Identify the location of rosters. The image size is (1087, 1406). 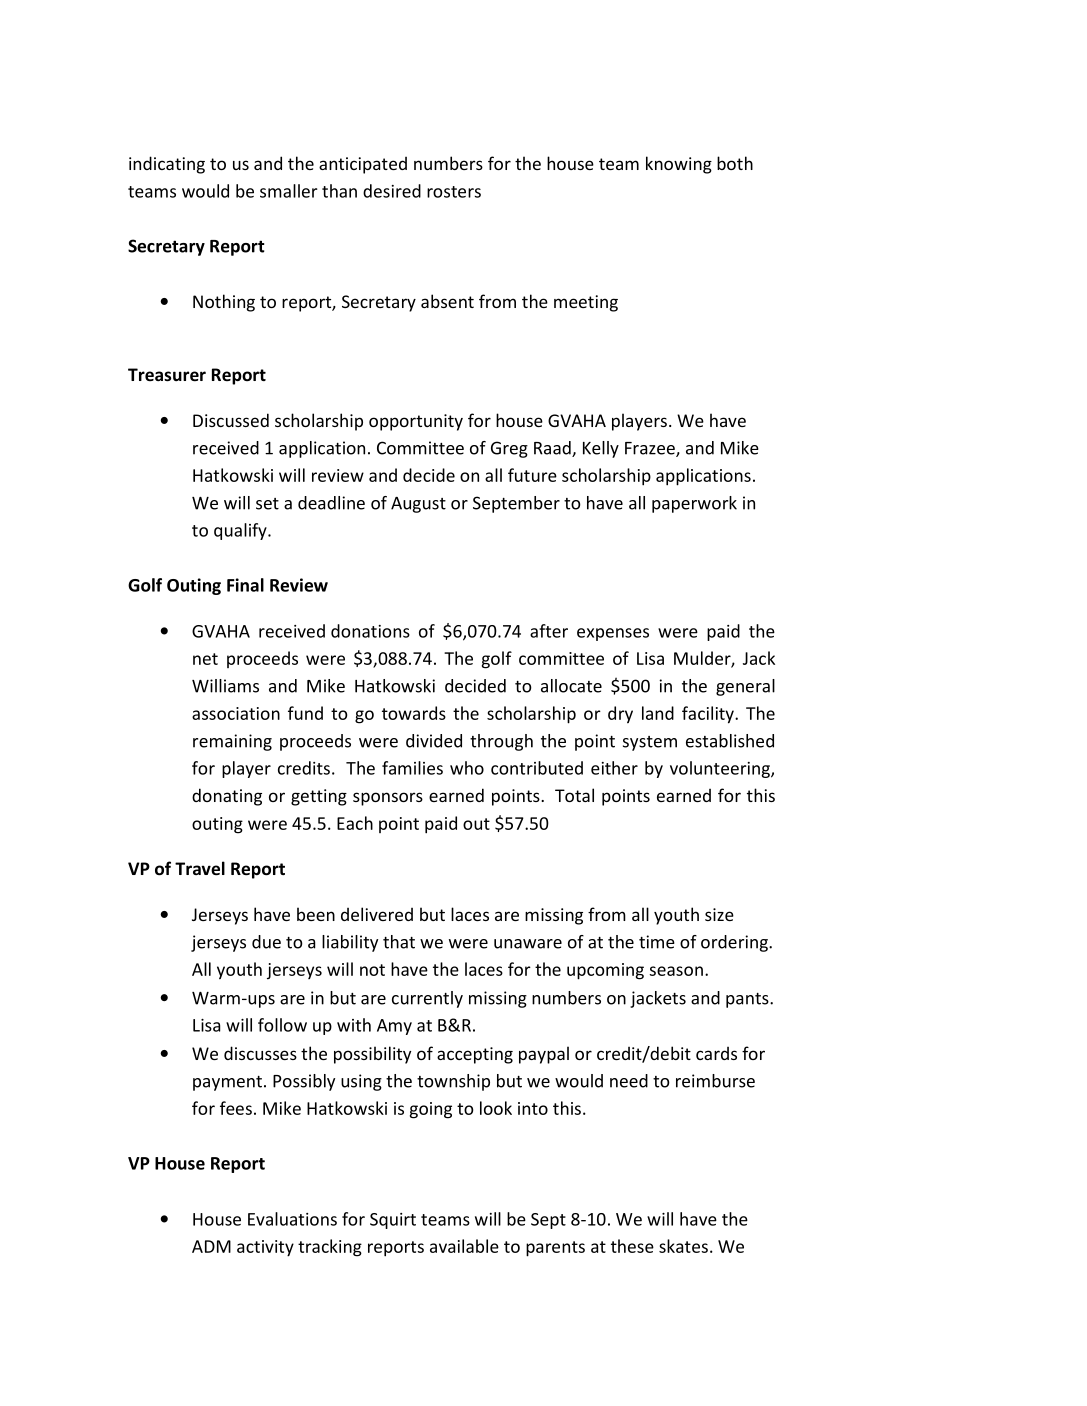
(454, 192).
